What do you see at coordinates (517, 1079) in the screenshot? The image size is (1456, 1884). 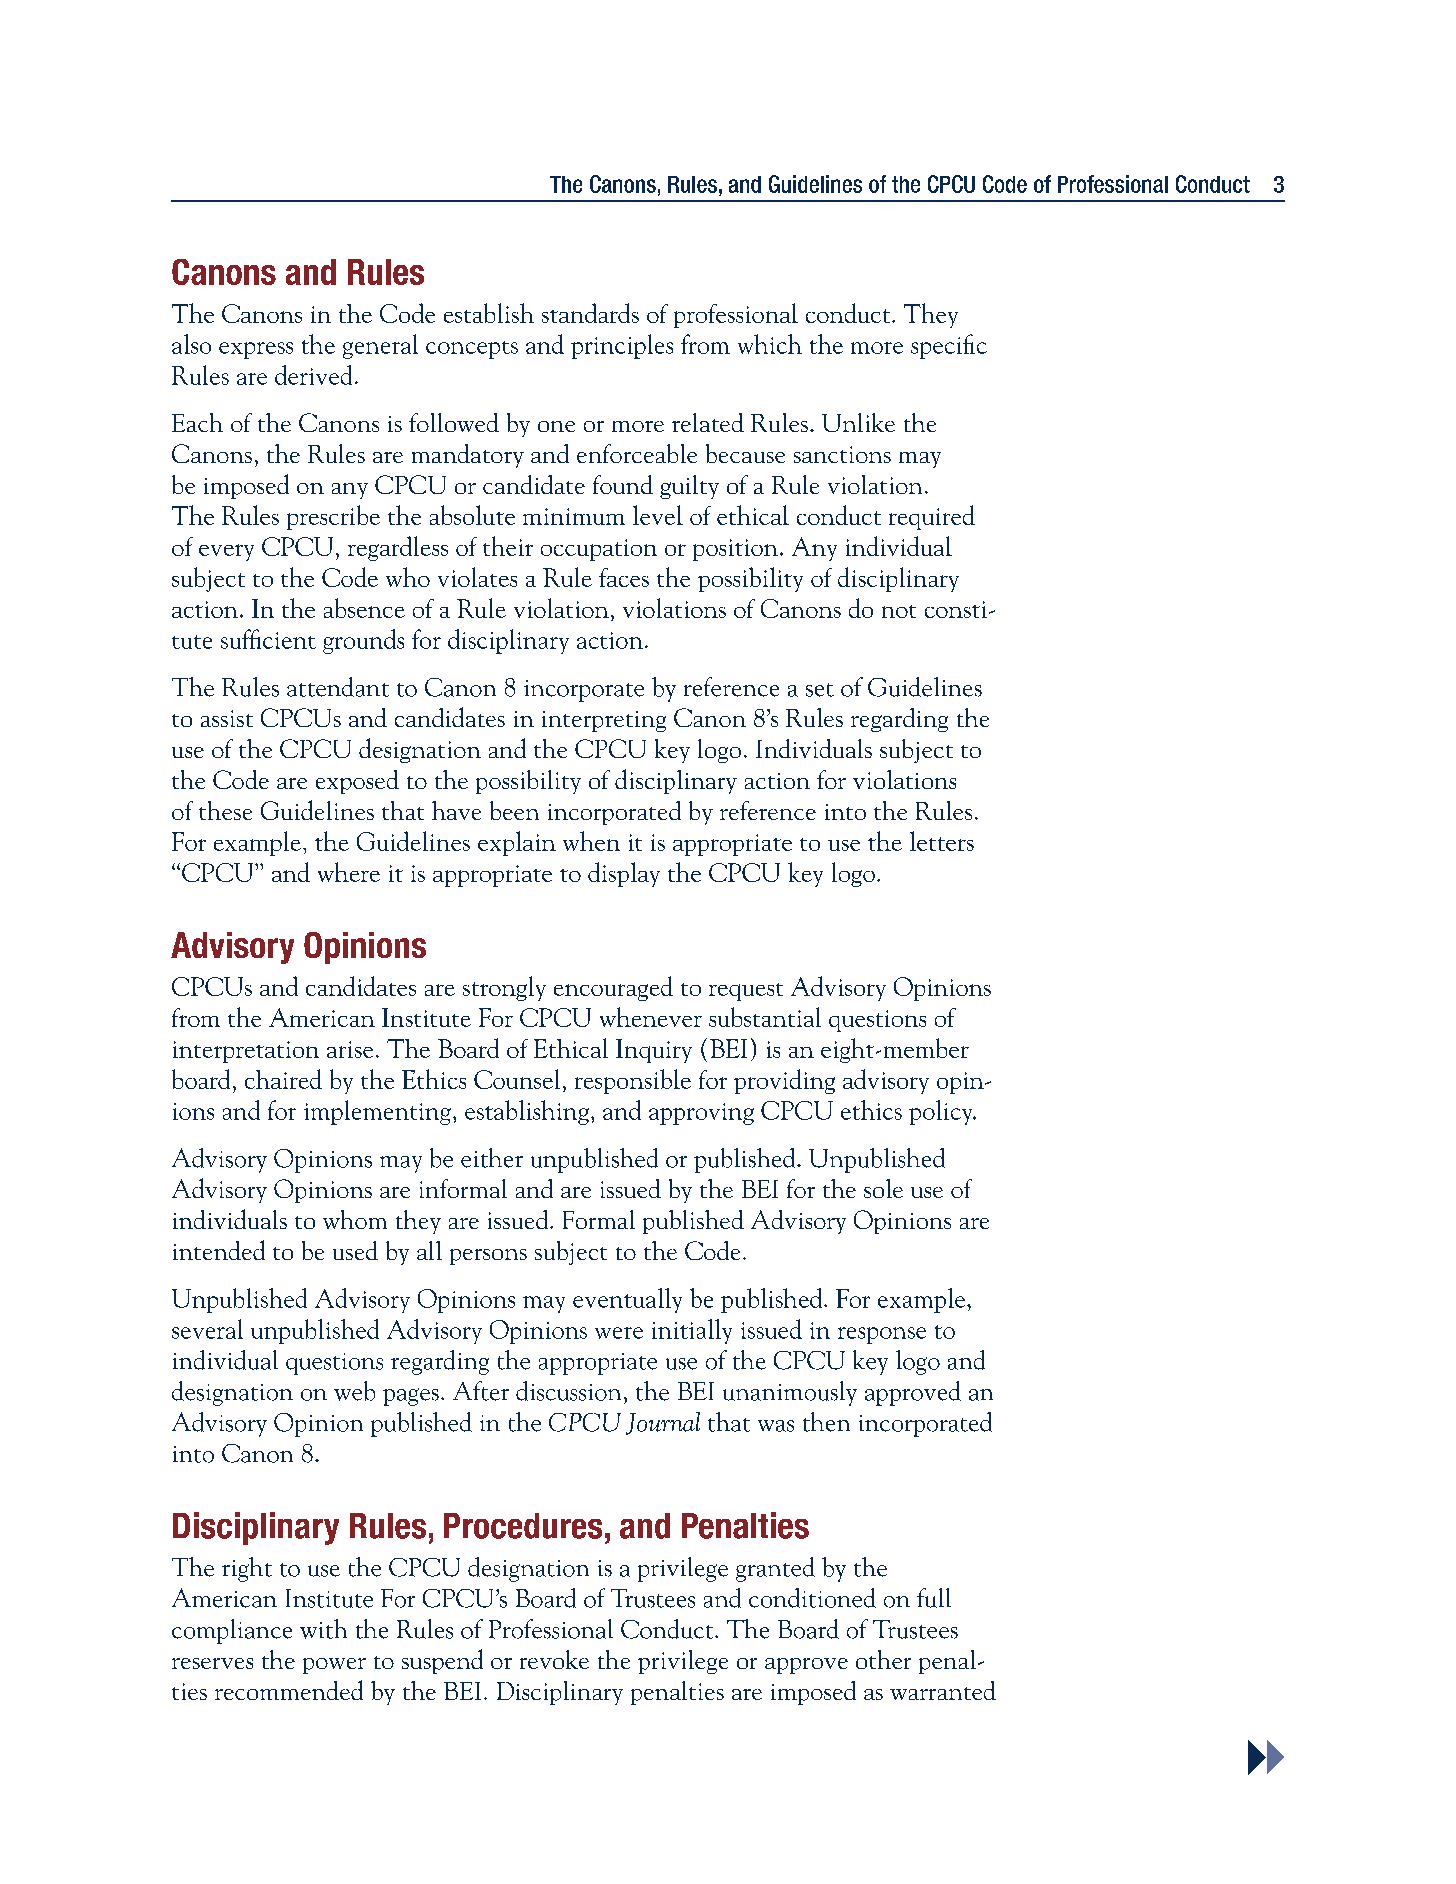 I see `Counsel` at bounding box center [517, 1079].
